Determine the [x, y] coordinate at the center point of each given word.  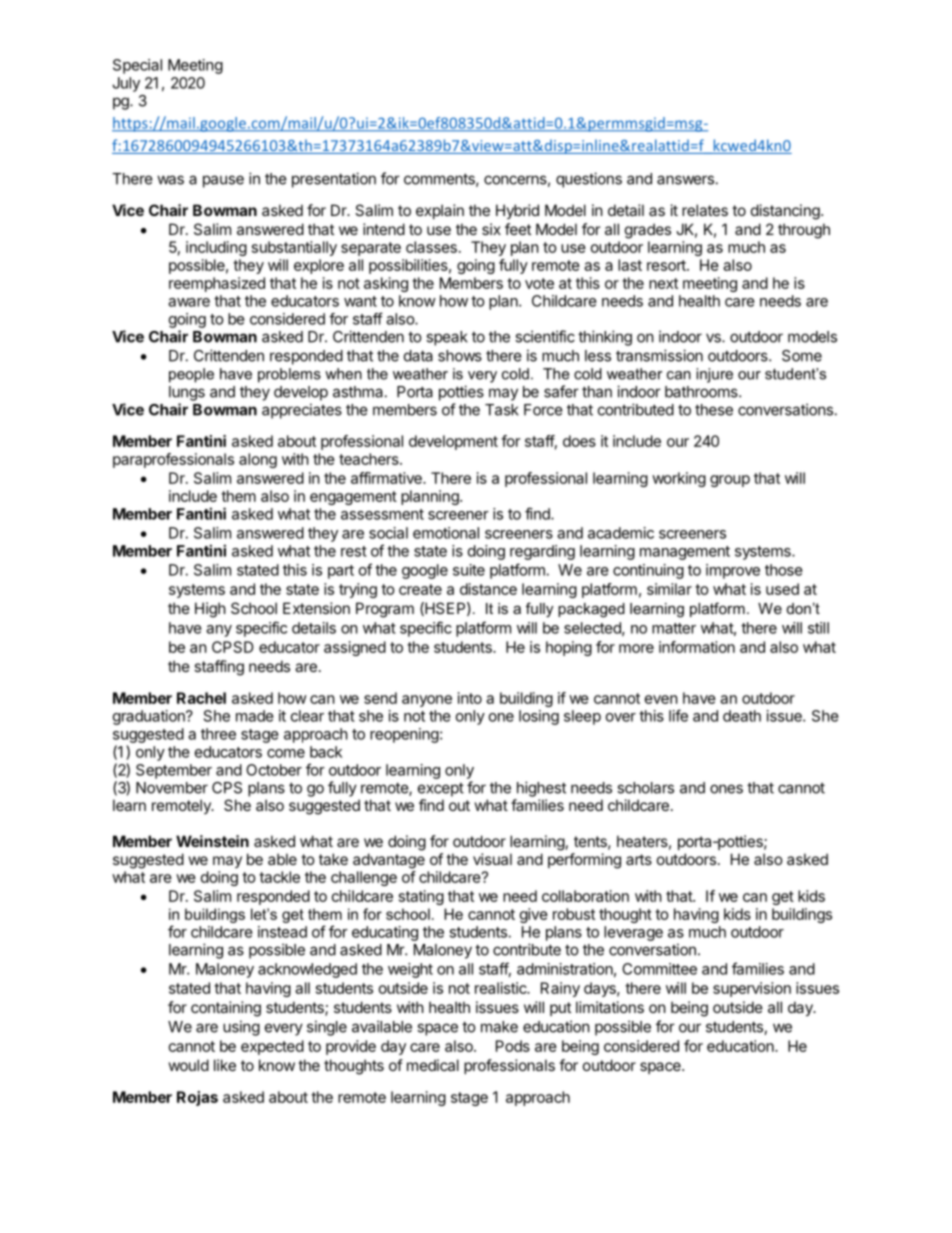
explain [440, 211]
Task [502, 410]
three [218, 734]
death [742, 716]
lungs [187, 393]
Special [137, 66]
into [470, 698]
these [714, 410]
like [225, 1065]
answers [685, 180]
